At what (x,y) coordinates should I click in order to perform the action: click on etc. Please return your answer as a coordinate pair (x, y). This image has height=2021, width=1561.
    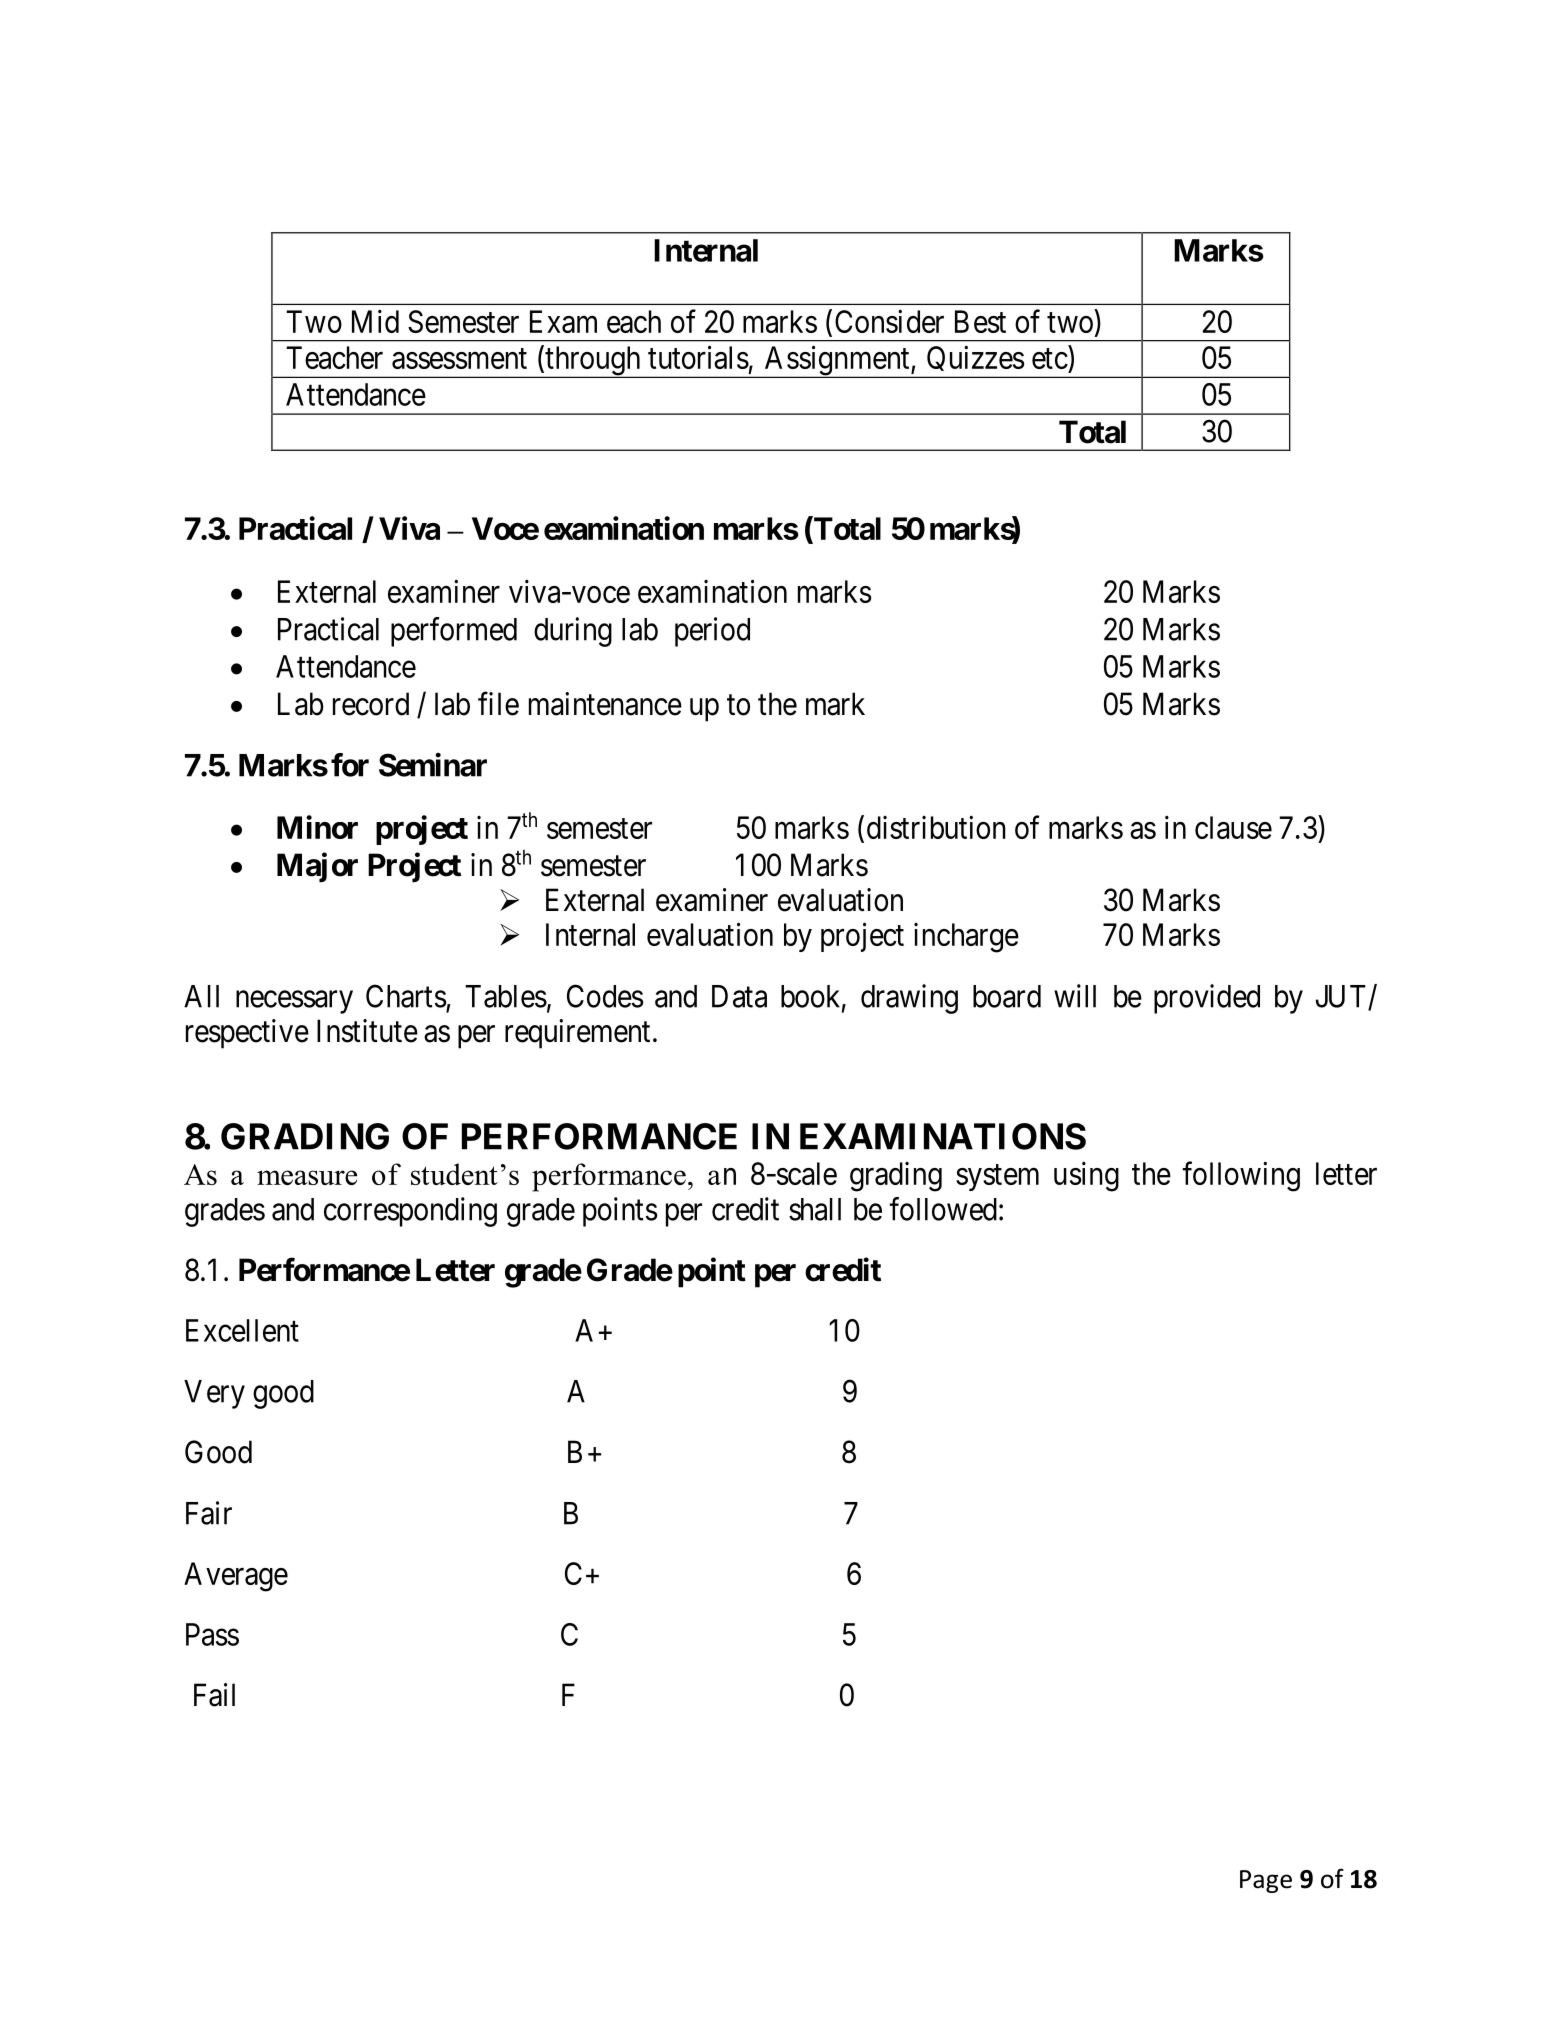
    Looking at the image, I should click on (1050, 359).
